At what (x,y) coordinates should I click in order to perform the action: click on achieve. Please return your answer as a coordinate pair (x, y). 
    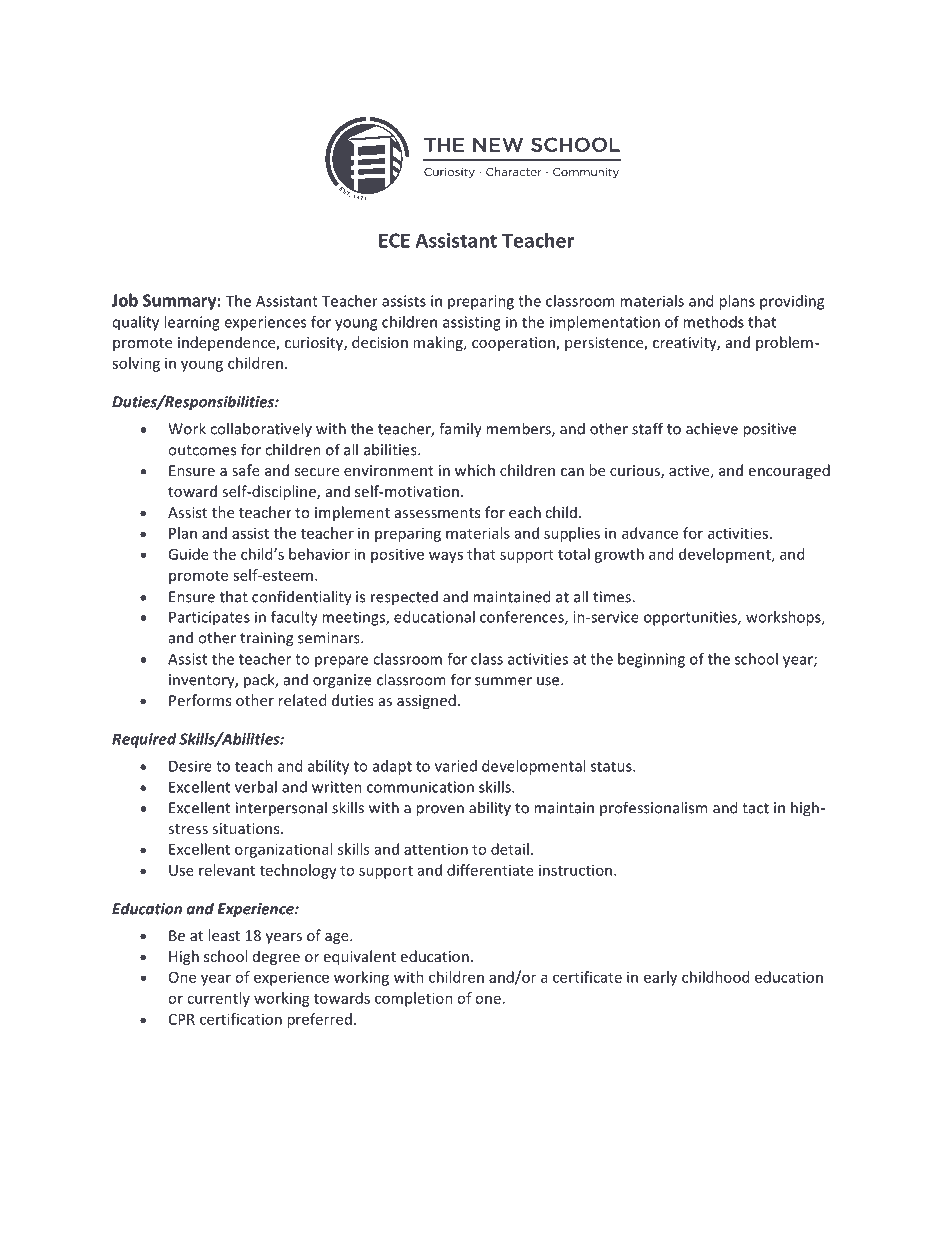
    Looking at the image, I should click on (712, 428).
